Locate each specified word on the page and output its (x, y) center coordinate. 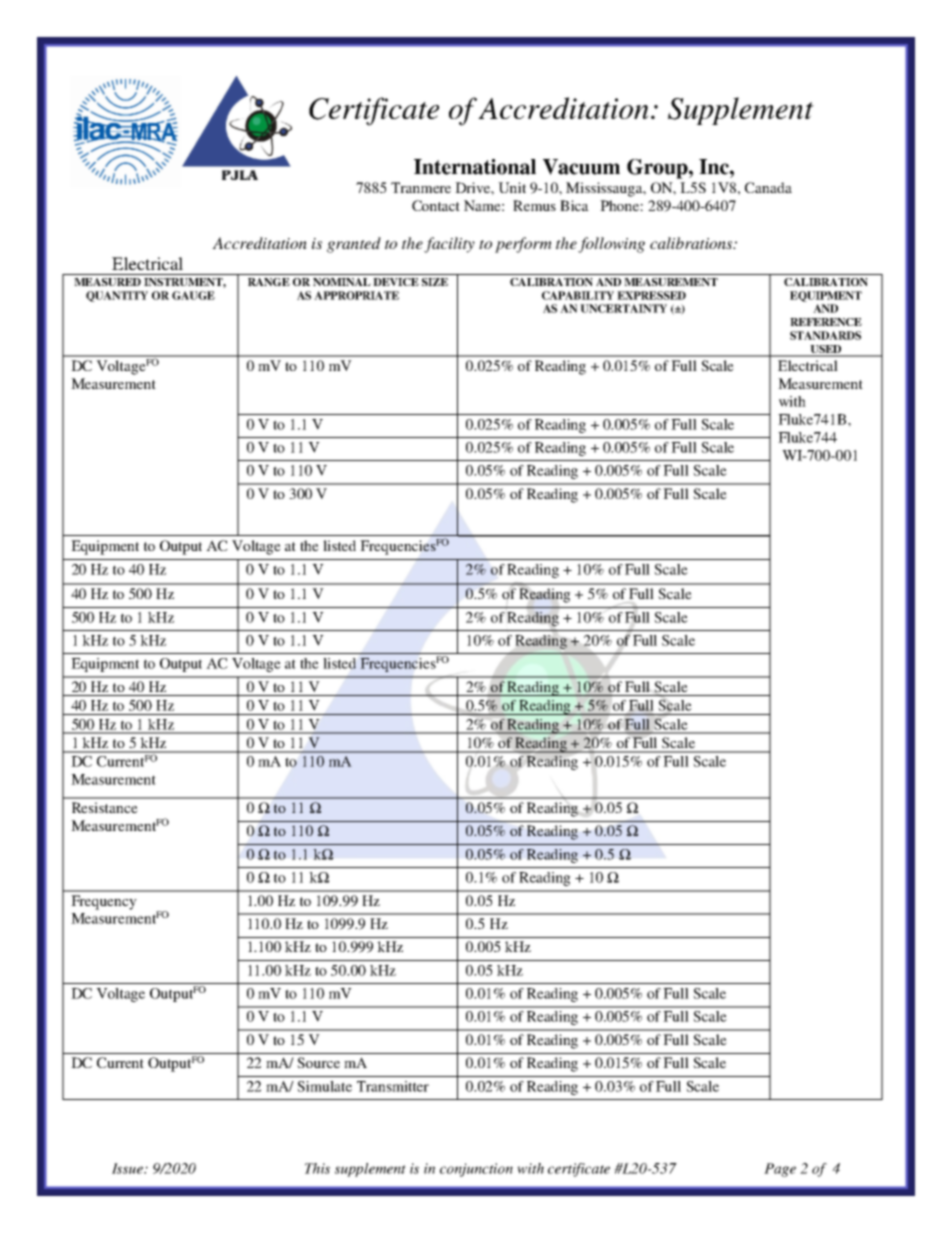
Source (318, 1062)
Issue (129, 1168)
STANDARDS (825, 335)
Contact (436, 205)
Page (780, 1170)
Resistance (105, 807)
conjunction (476, 1170)
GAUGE (193, 295)
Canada (768, 187)
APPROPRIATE (356, 295)
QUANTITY (117, 296)
